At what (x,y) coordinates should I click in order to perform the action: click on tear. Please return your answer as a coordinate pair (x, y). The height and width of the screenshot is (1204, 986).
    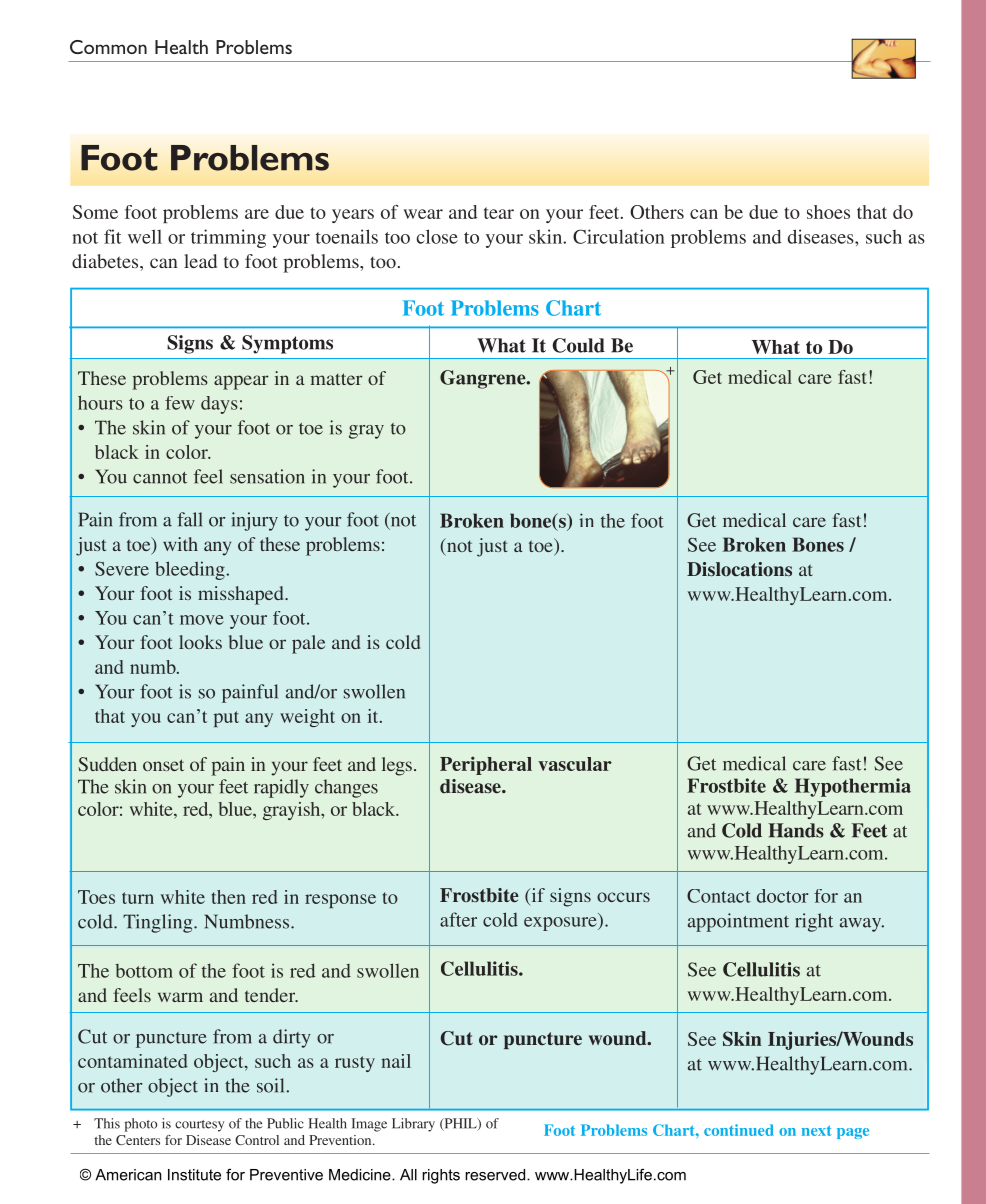
    Looking at the image, I should click on (499, 213).
